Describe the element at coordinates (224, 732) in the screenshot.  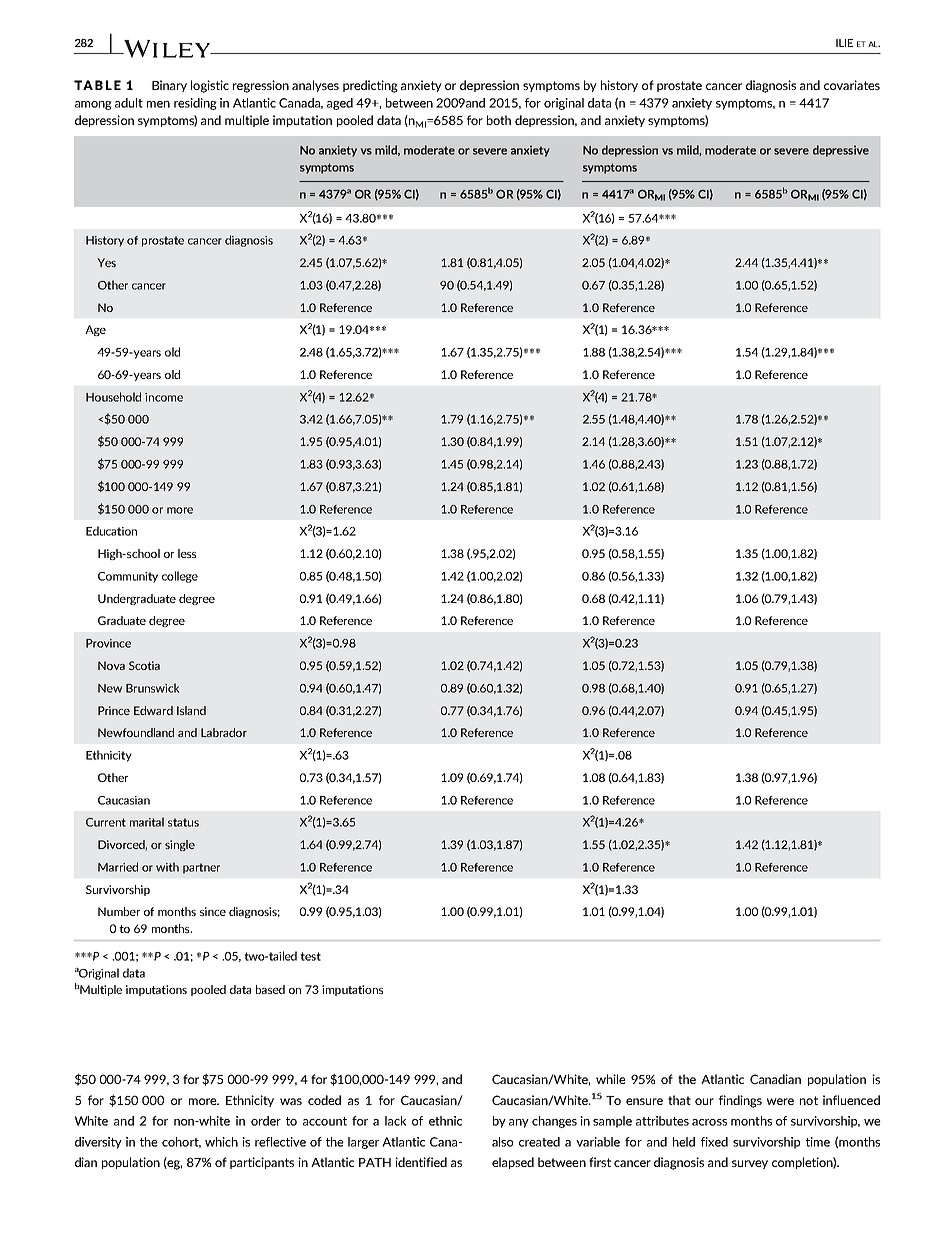
I see `Labrador` at that location.
